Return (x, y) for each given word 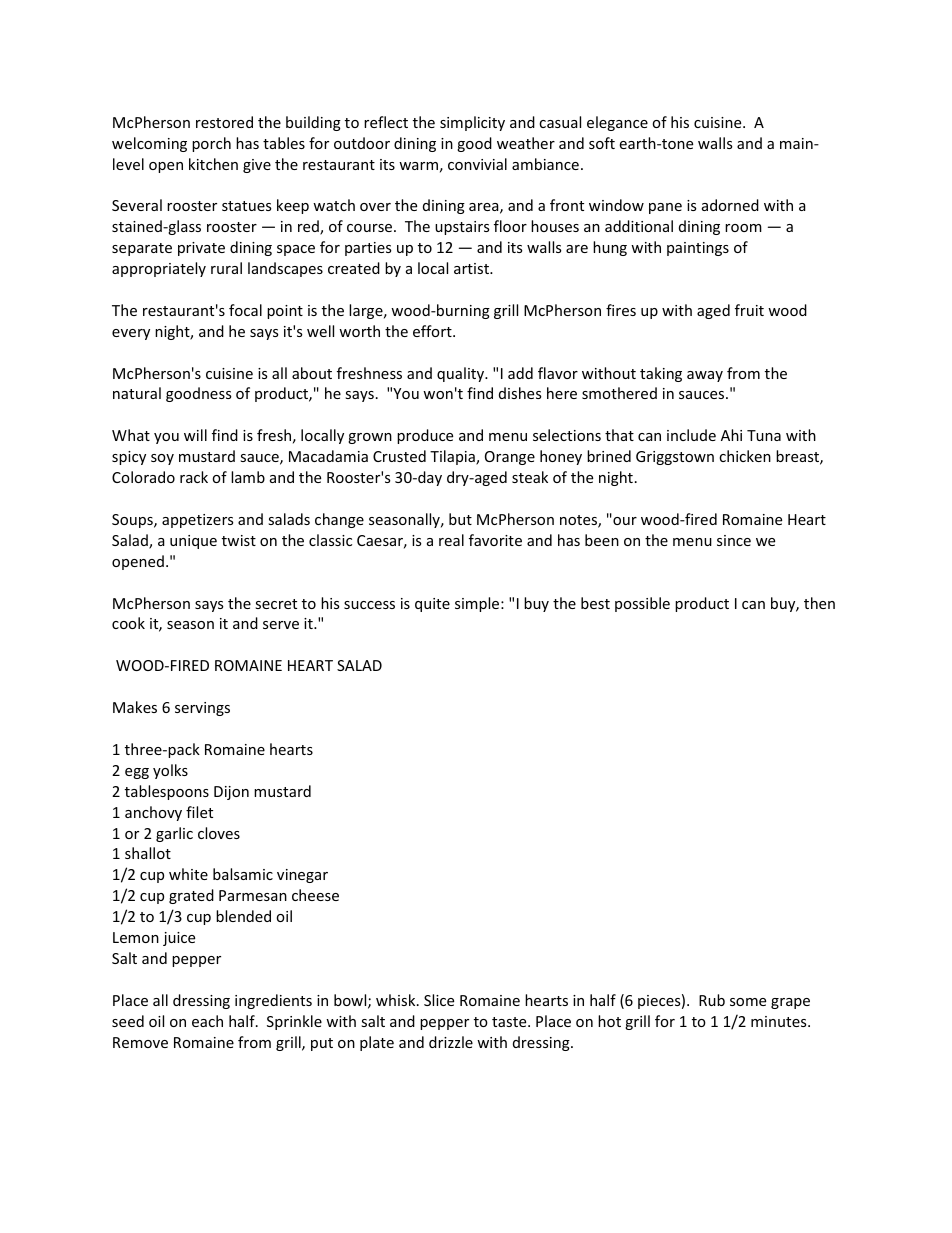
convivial (477, 164)
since (734, 540)
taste (510, 1022)
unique (193, 542)
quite (432, 605)
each (207, 1021)
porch (211, 144)
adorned (730, 205)
